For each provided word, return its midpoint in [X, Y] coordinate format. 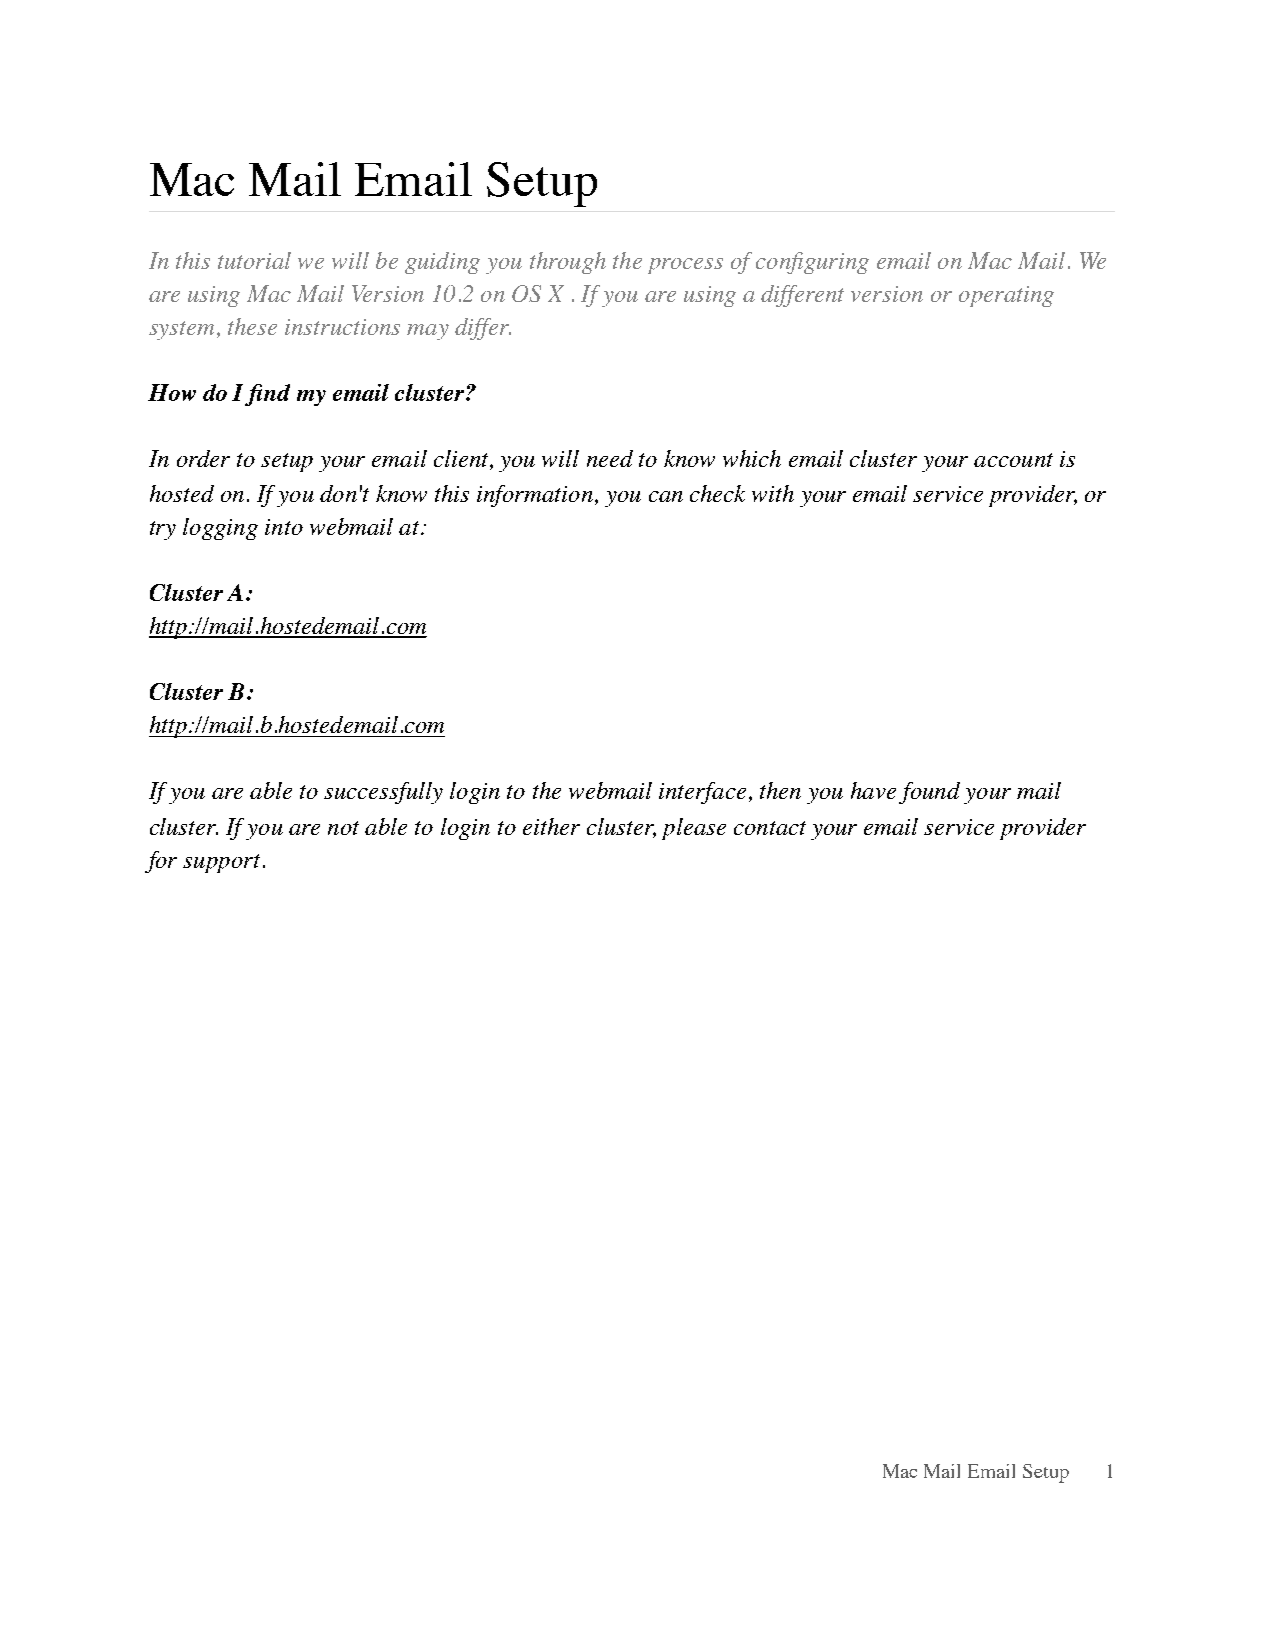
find [267, 395]
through [568, 263]
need [610, 458]
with [773, 493]
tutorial [254, 260]
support [221, 863]
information [535, 496]
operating [1006, 296]
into [284, 527]
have [873, 790]
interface [702, 793]
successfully [383, 793]
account [1013, 460]
